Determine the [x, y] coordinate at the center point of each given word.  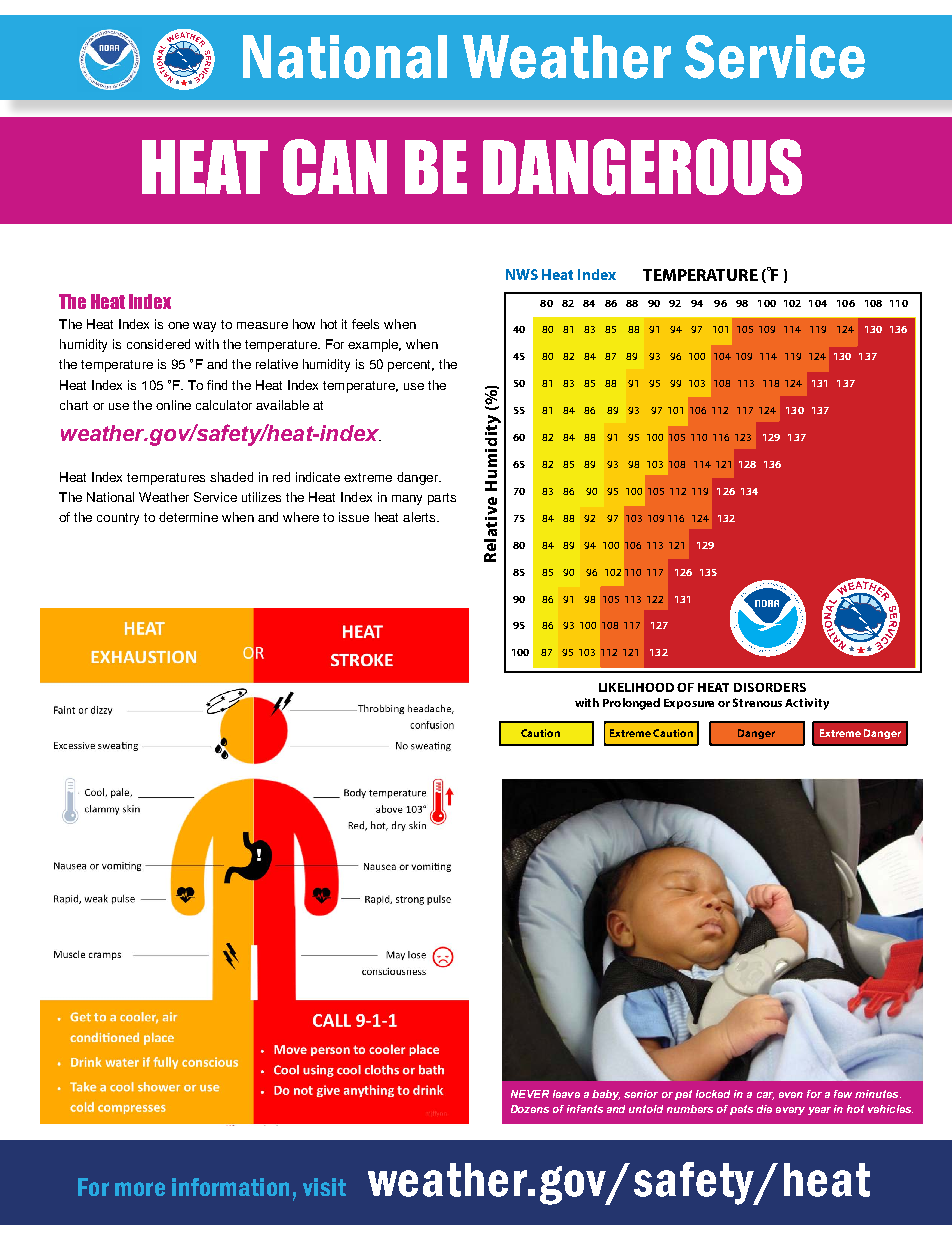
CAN [335, 167]
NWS [522, 274]
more [140, 1189]
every [790, 1111]
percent [411, 366]
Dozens [530, 1109]
